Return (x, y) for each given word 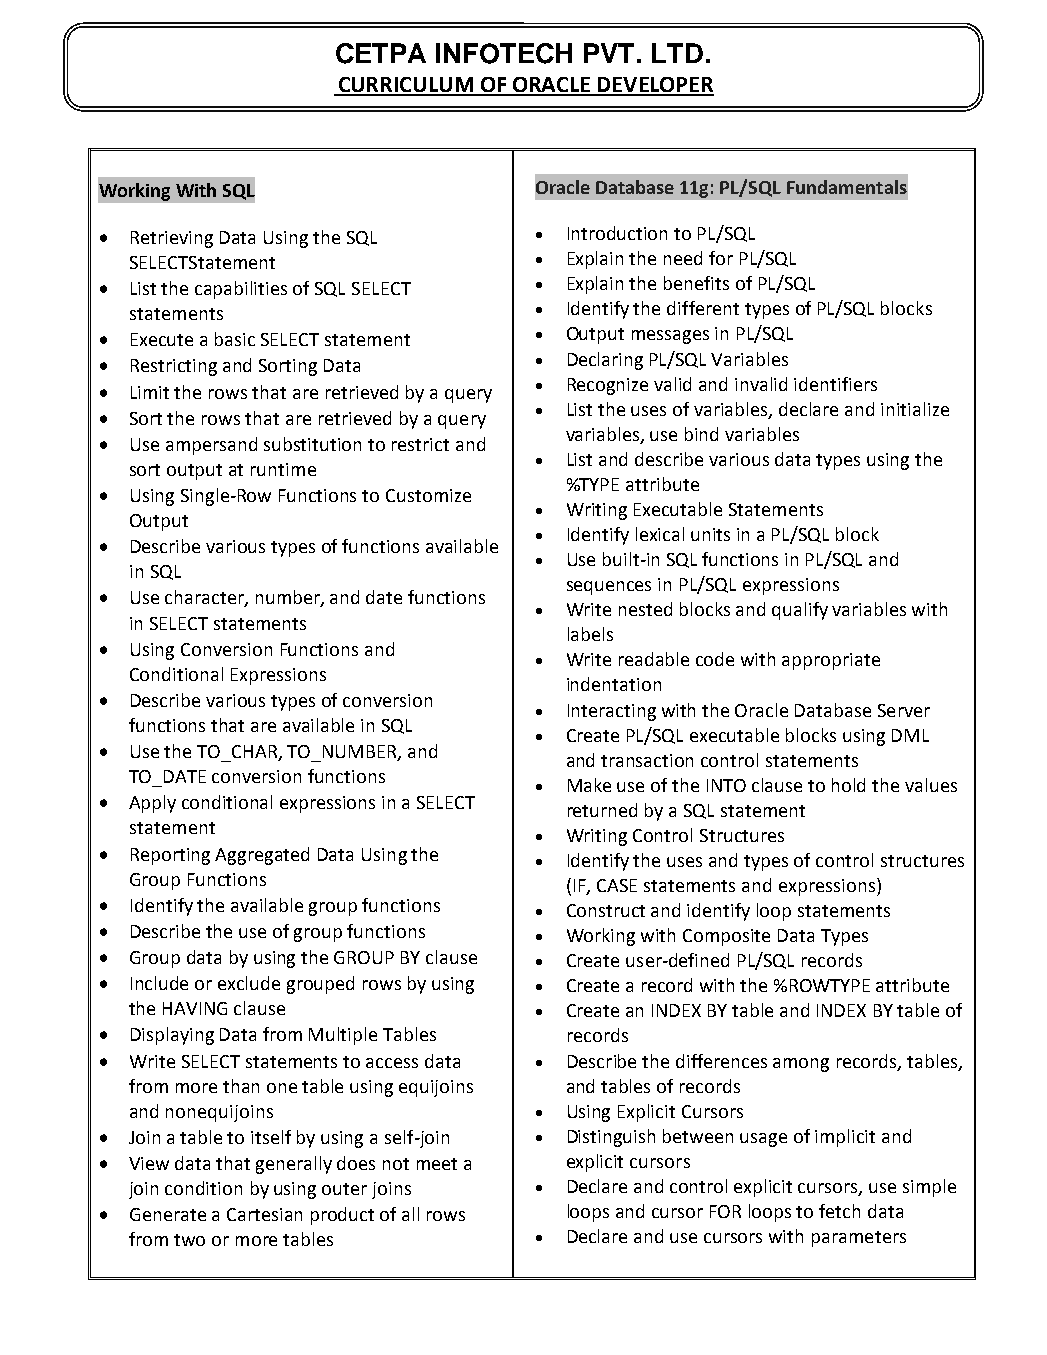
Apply (152, 804)
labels (590, 634)
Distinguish (611, 1138)
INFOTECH (504, 53)
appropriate (831, 661)
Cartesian (264, 1214)
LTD (677, 53)
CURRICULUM (405, 86)
